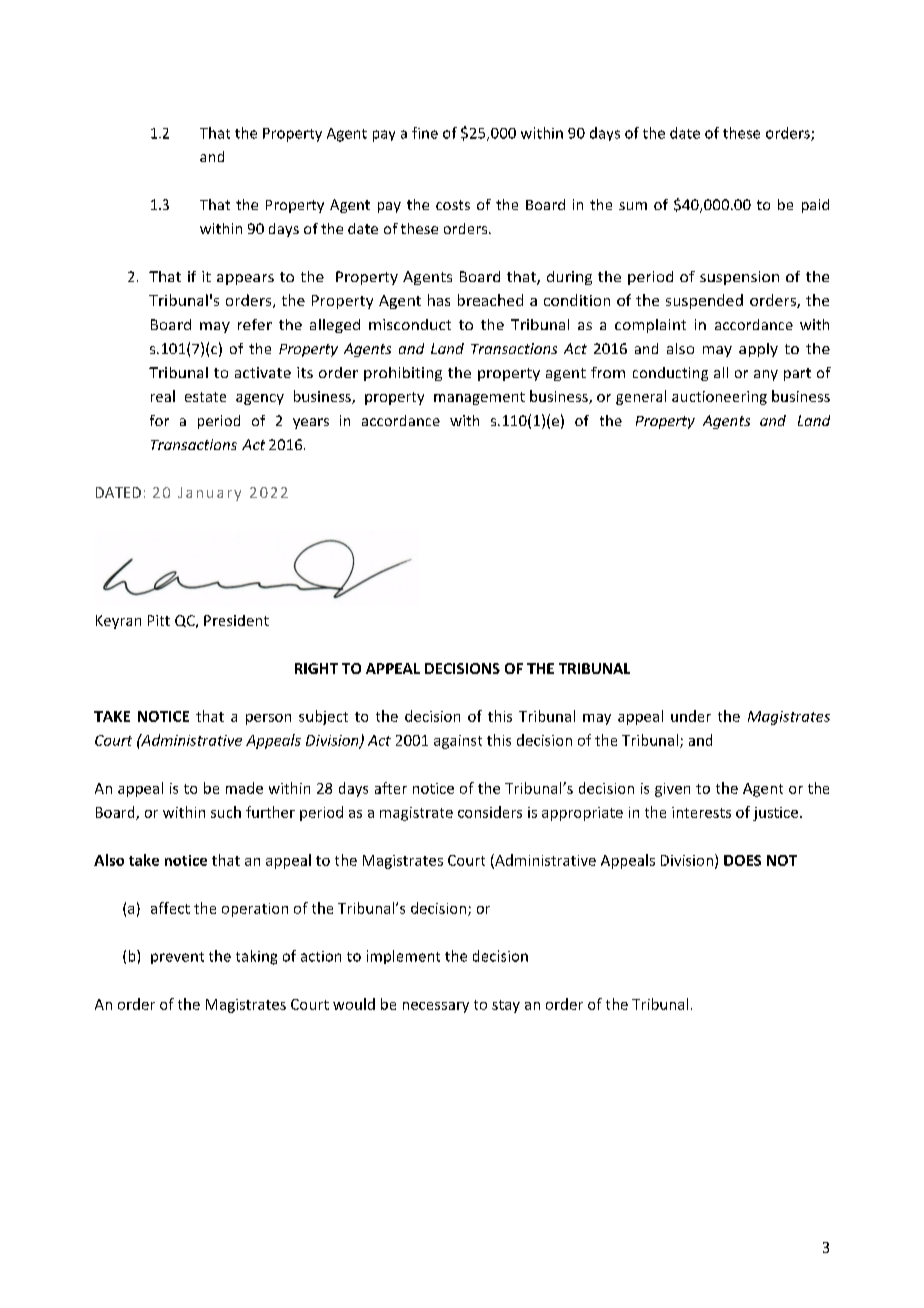 This screenshot has height=1308, width=924. What do you see at coordinates (479, 398) in the screenshot?
I see `management` at bounding box center [479, 398].
